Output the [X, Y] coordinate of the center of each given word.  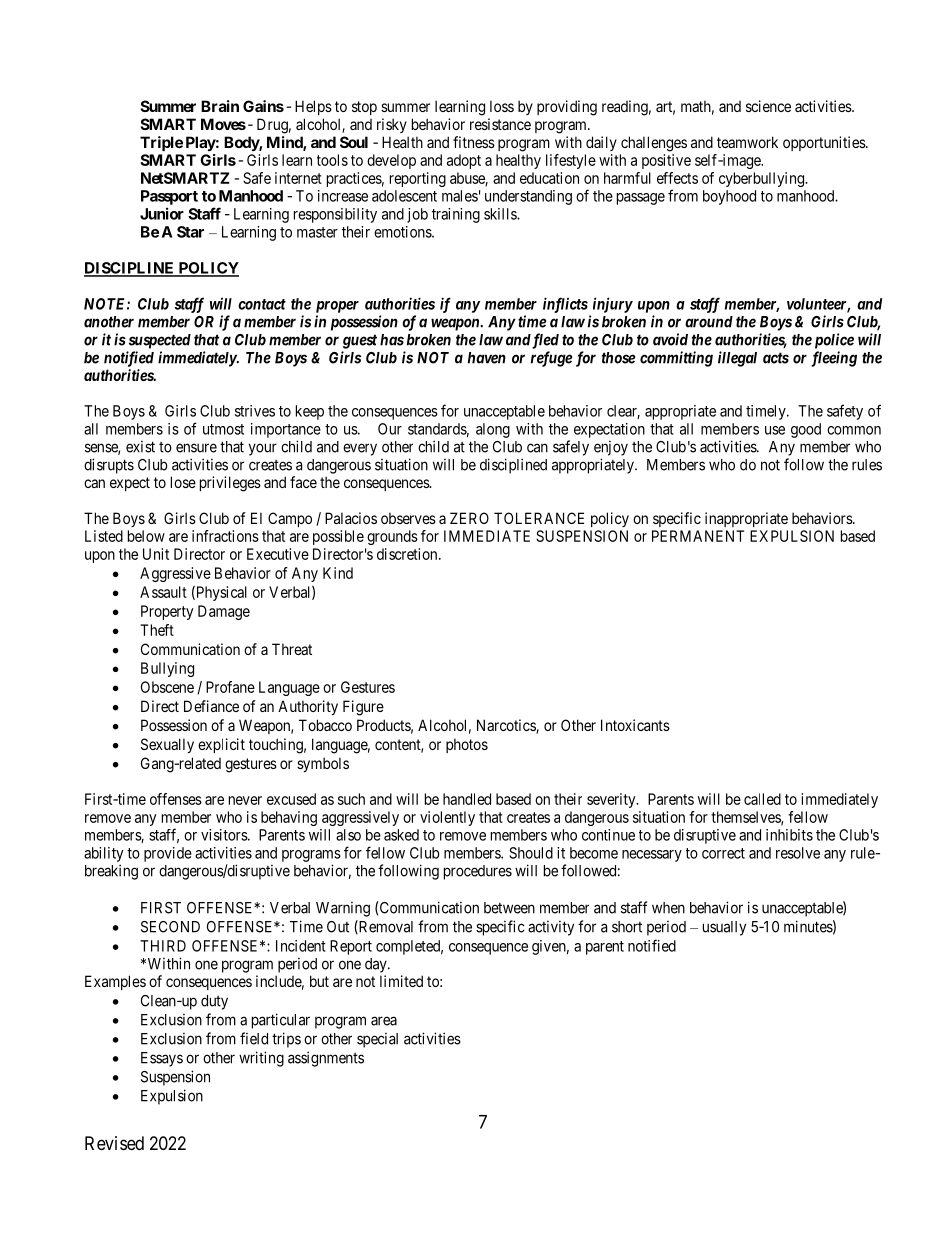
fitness [474, 142]
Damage [224, 612]
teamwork [747, 142]
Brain [220, 106]
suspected [160, 341]
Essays [162, 1059]
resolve [798, 853]
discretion [408, 554]
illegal [737, 359]
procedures [478, 872]
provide [168, 854]
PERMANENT [698, 536]
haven [487, 358]
